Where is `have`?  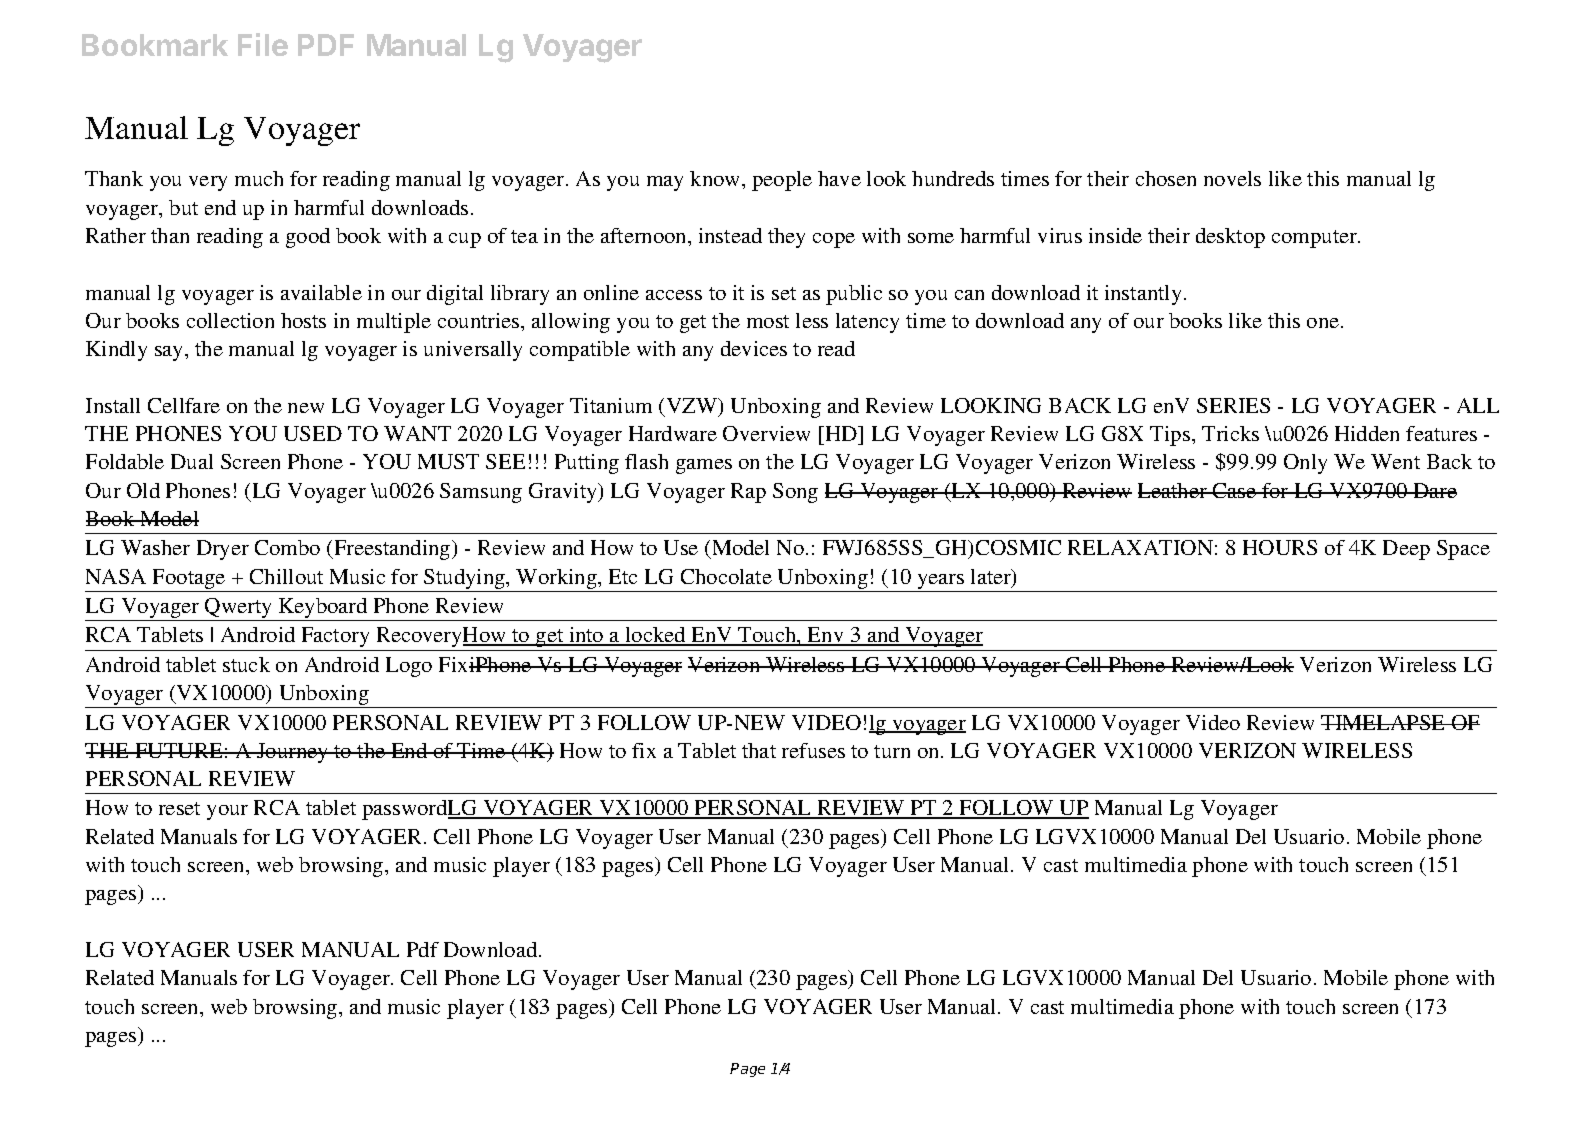
have is located at coordinates (839, 178).
